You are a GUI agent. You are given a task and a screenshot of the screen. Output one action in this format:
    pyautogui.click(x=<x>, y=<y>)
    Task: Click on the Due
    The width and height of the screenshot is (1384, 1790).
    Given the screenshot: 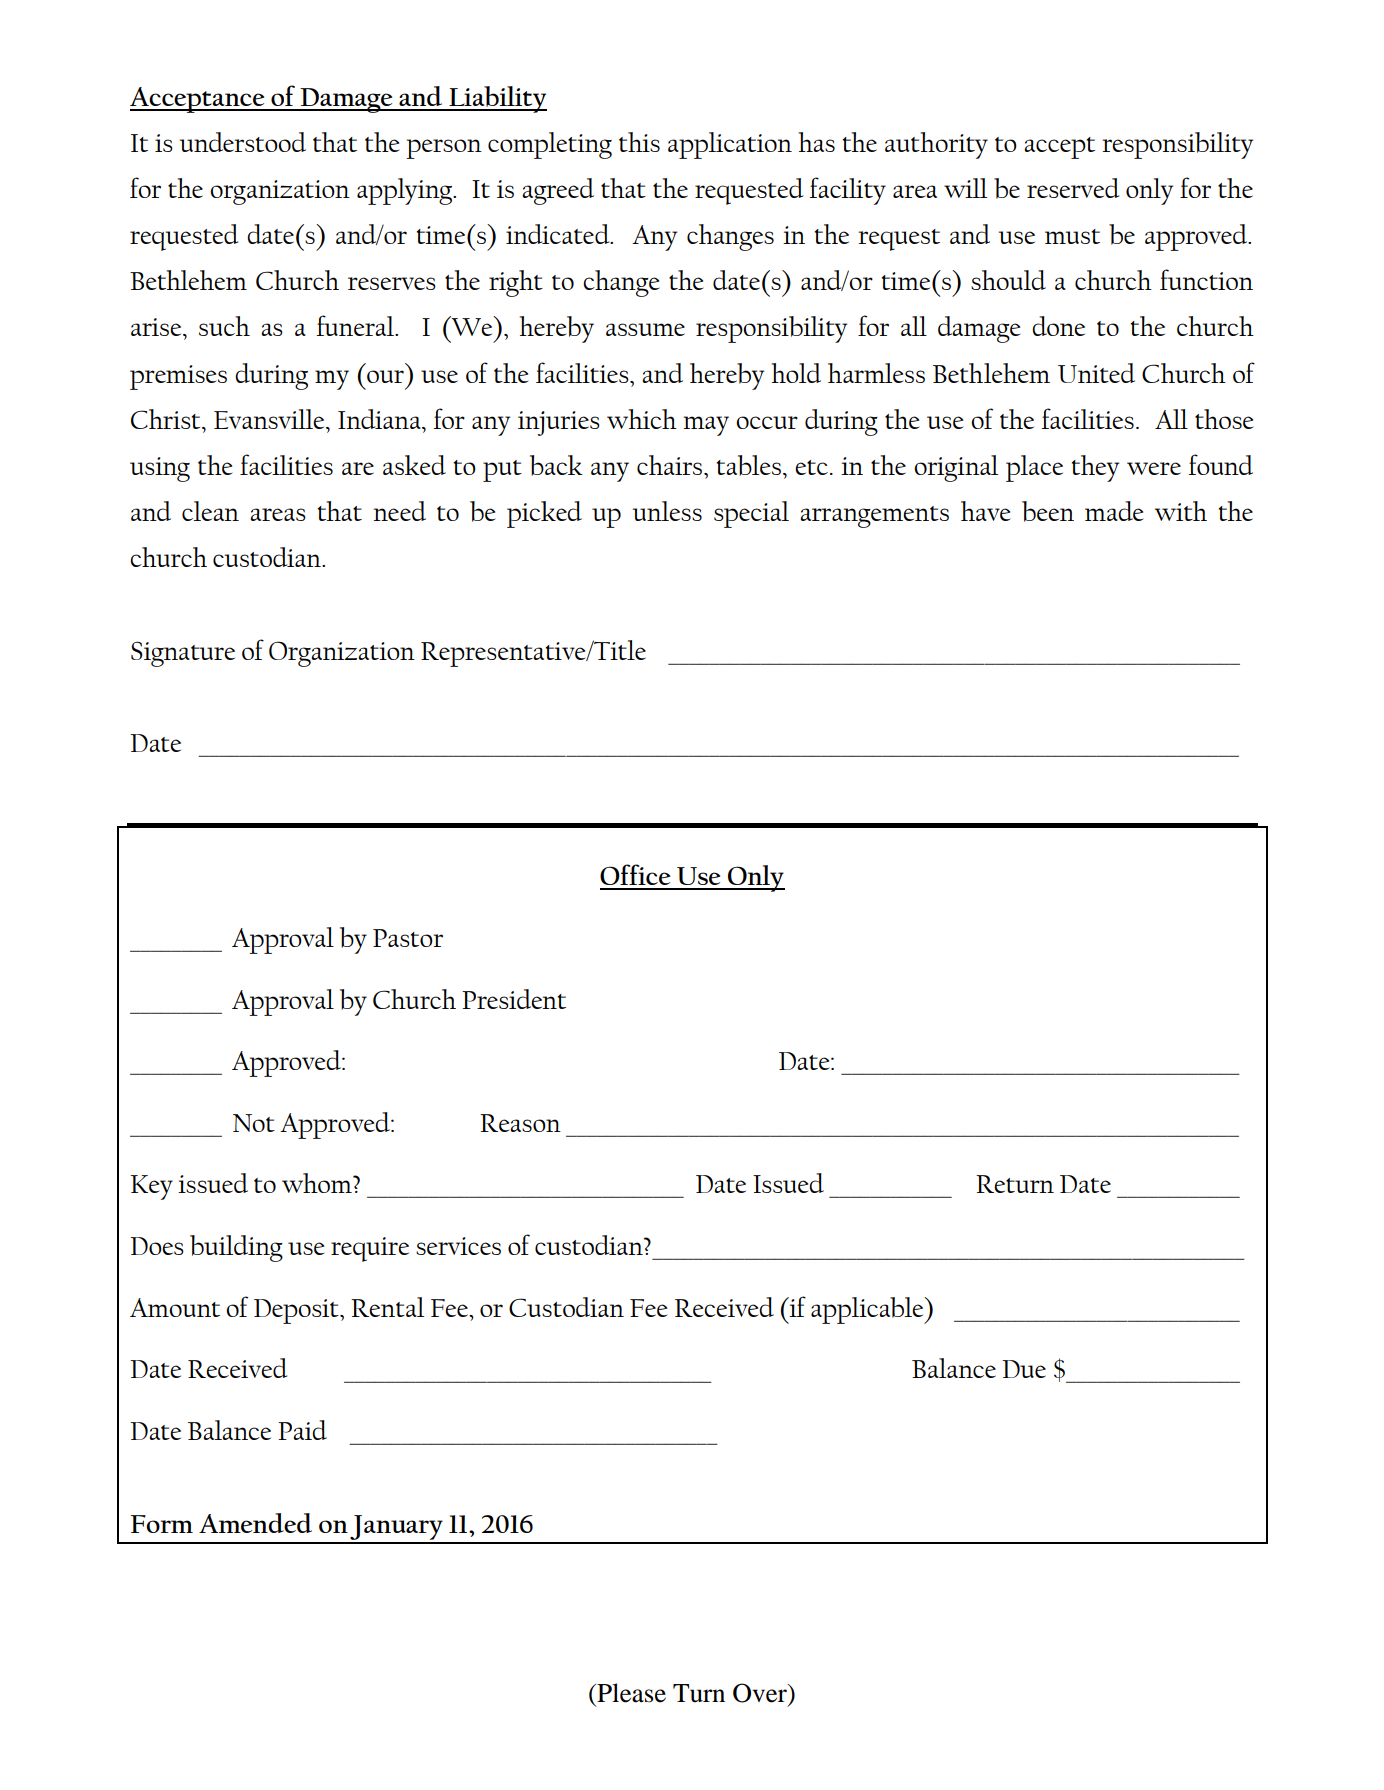 What is the action you would take?
    pyautogui.click(x=1024, y=1369)
